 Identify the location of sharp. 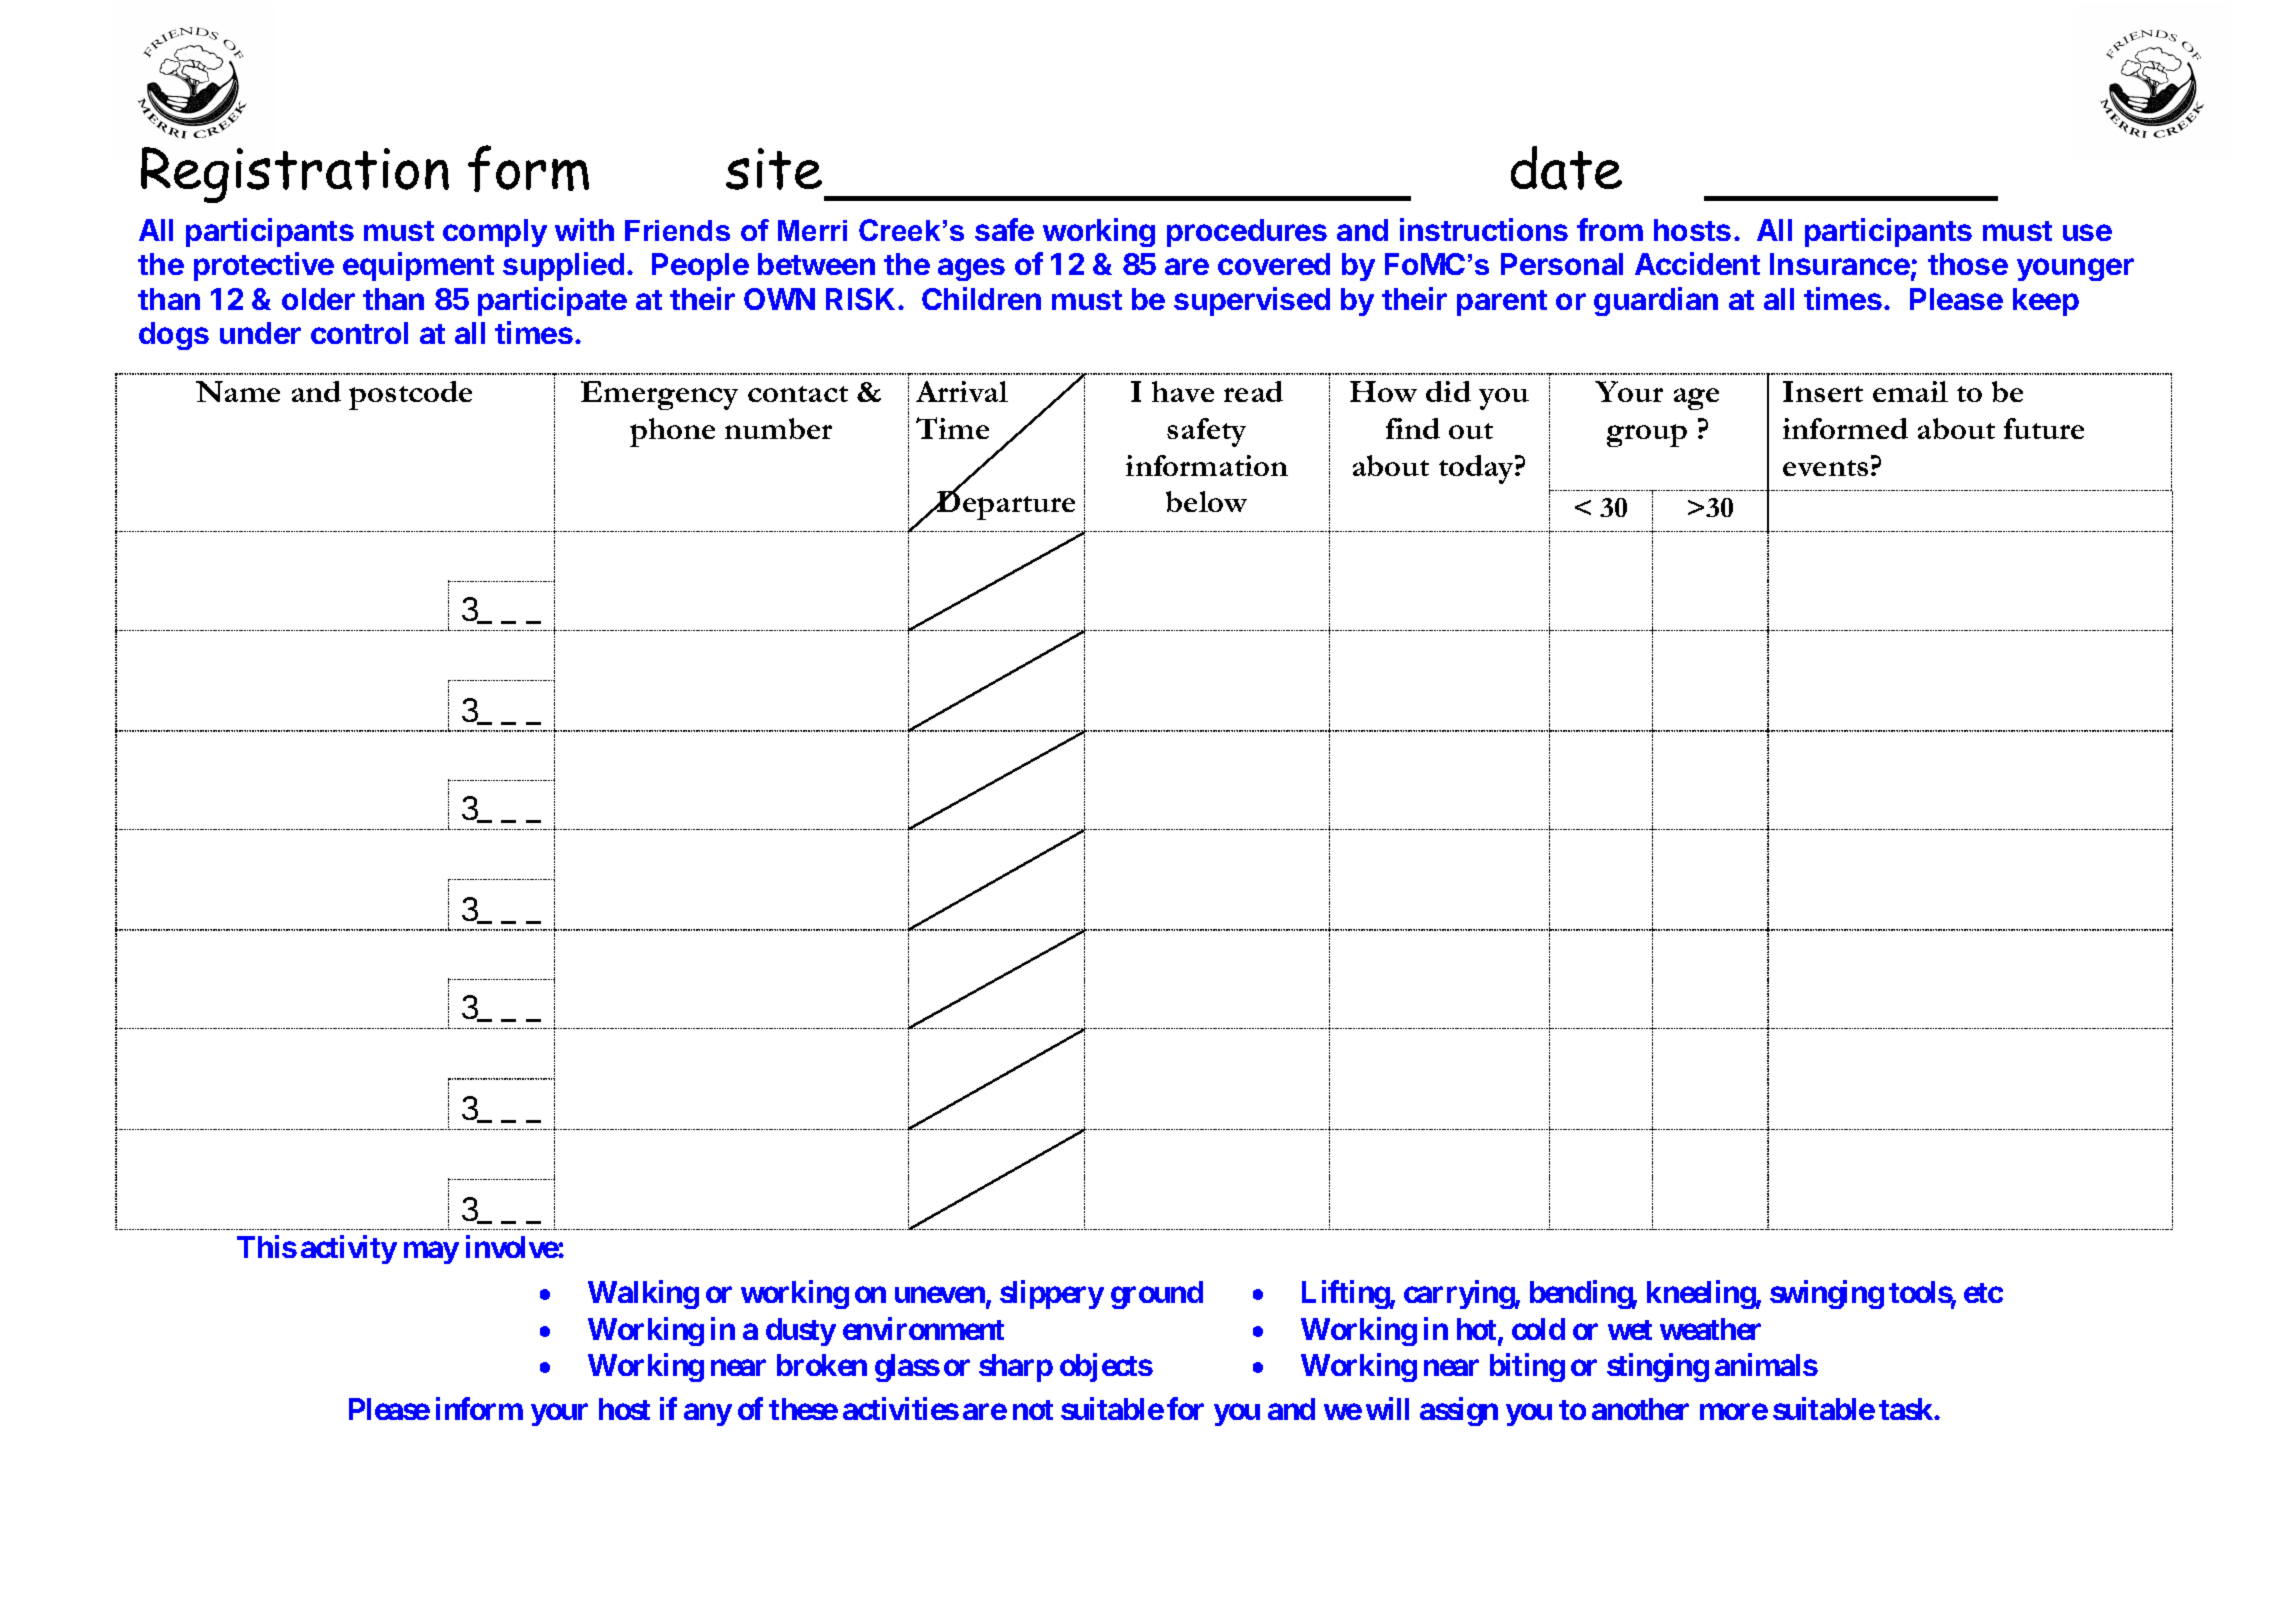
(1016, 1368).
